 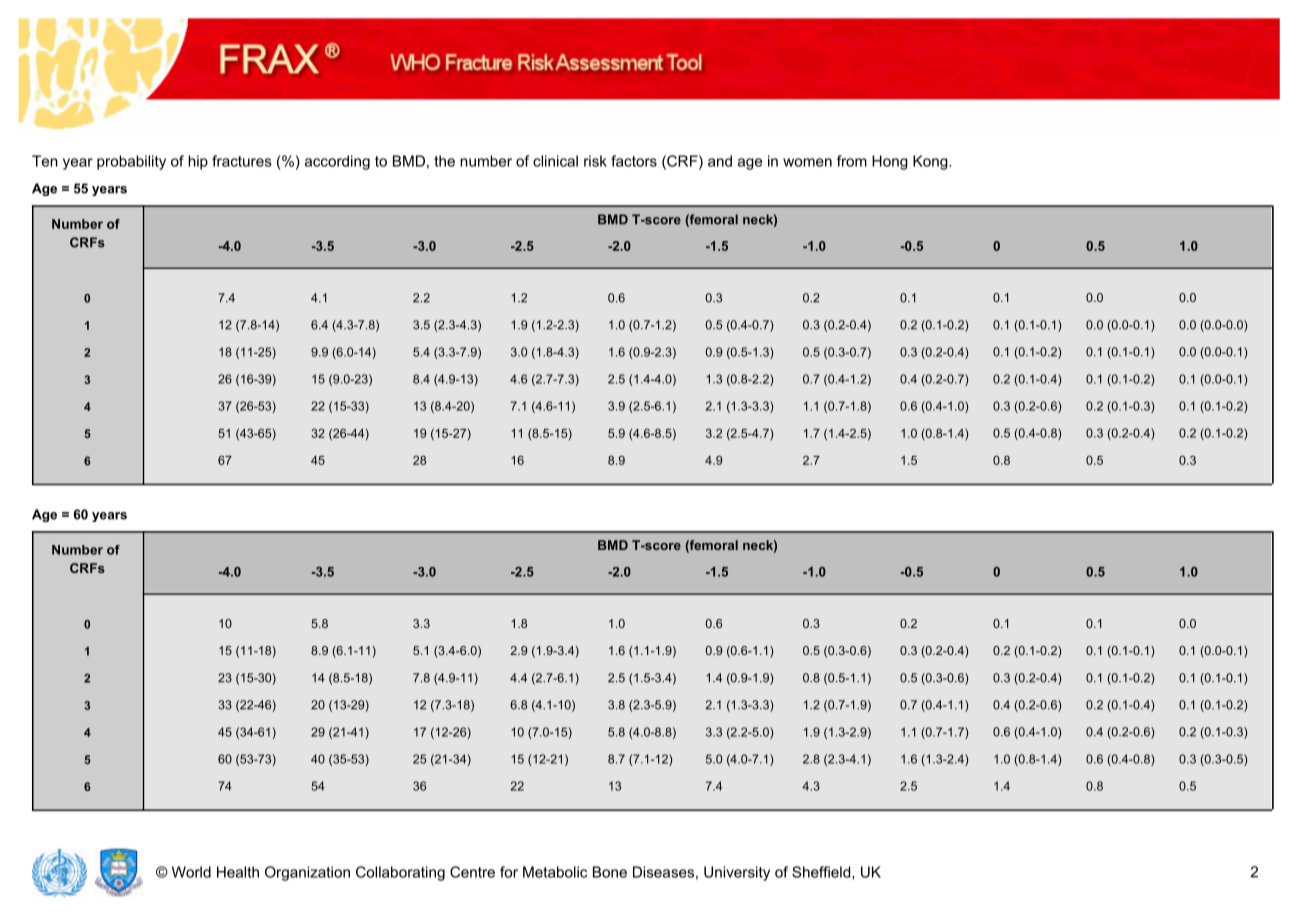 I want to click on Hong, so click(x=890, y=162).
